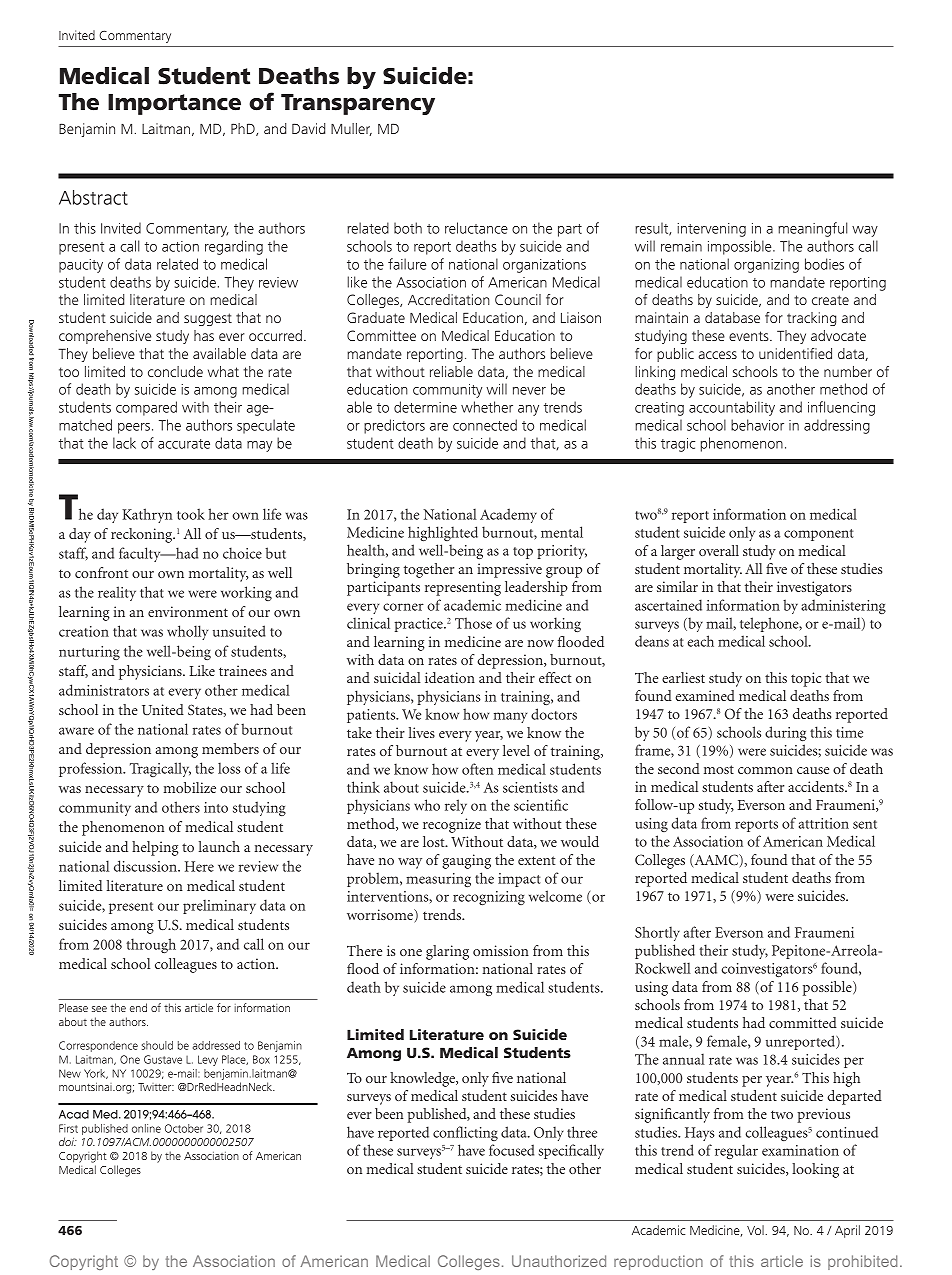 This document has height=1275, width=952. Describe the element at coordinates (174, 104) in the document. I see `Importance` at that location.
